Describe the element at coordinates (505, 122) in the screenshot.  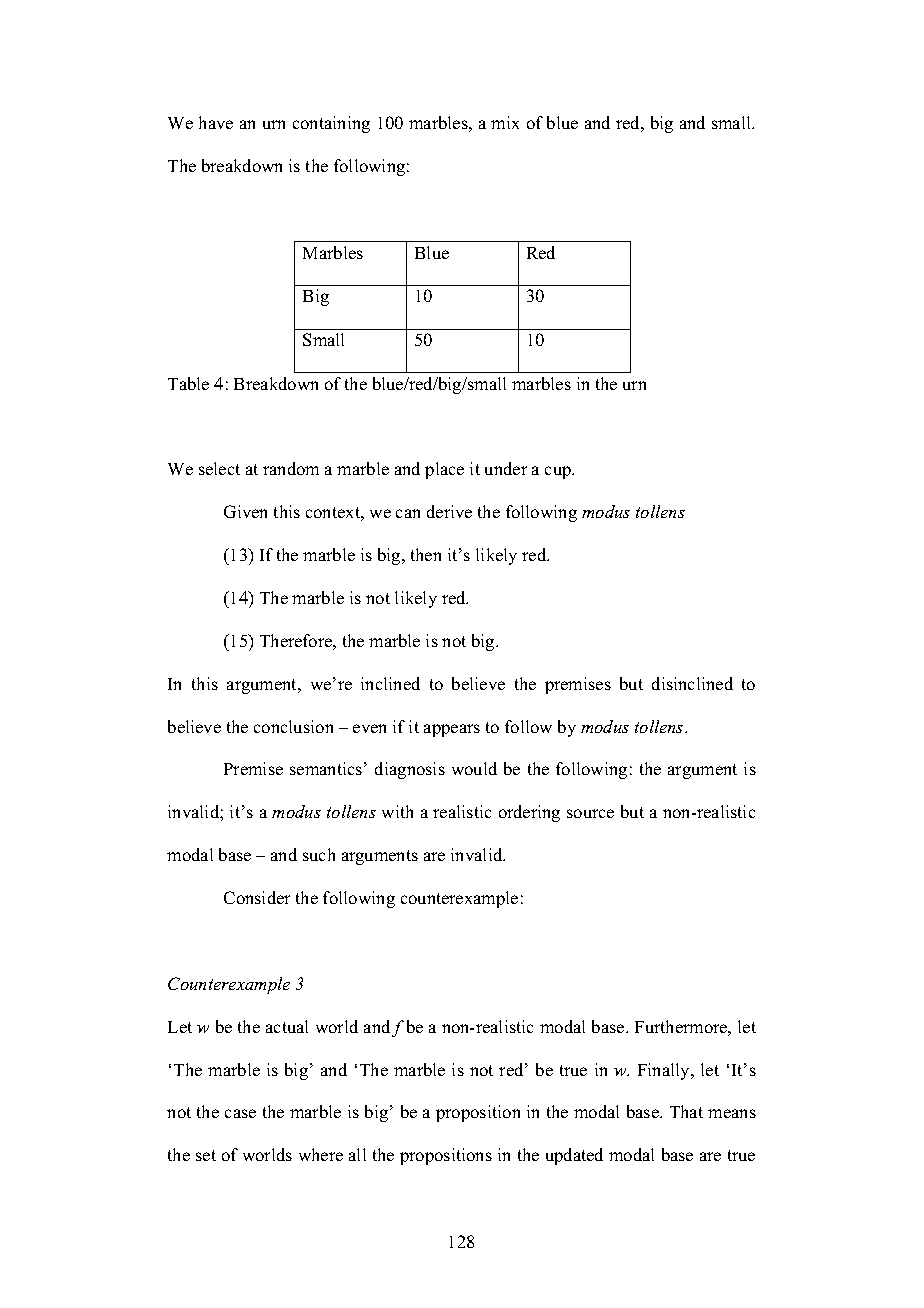
I see `mix` at that location.
